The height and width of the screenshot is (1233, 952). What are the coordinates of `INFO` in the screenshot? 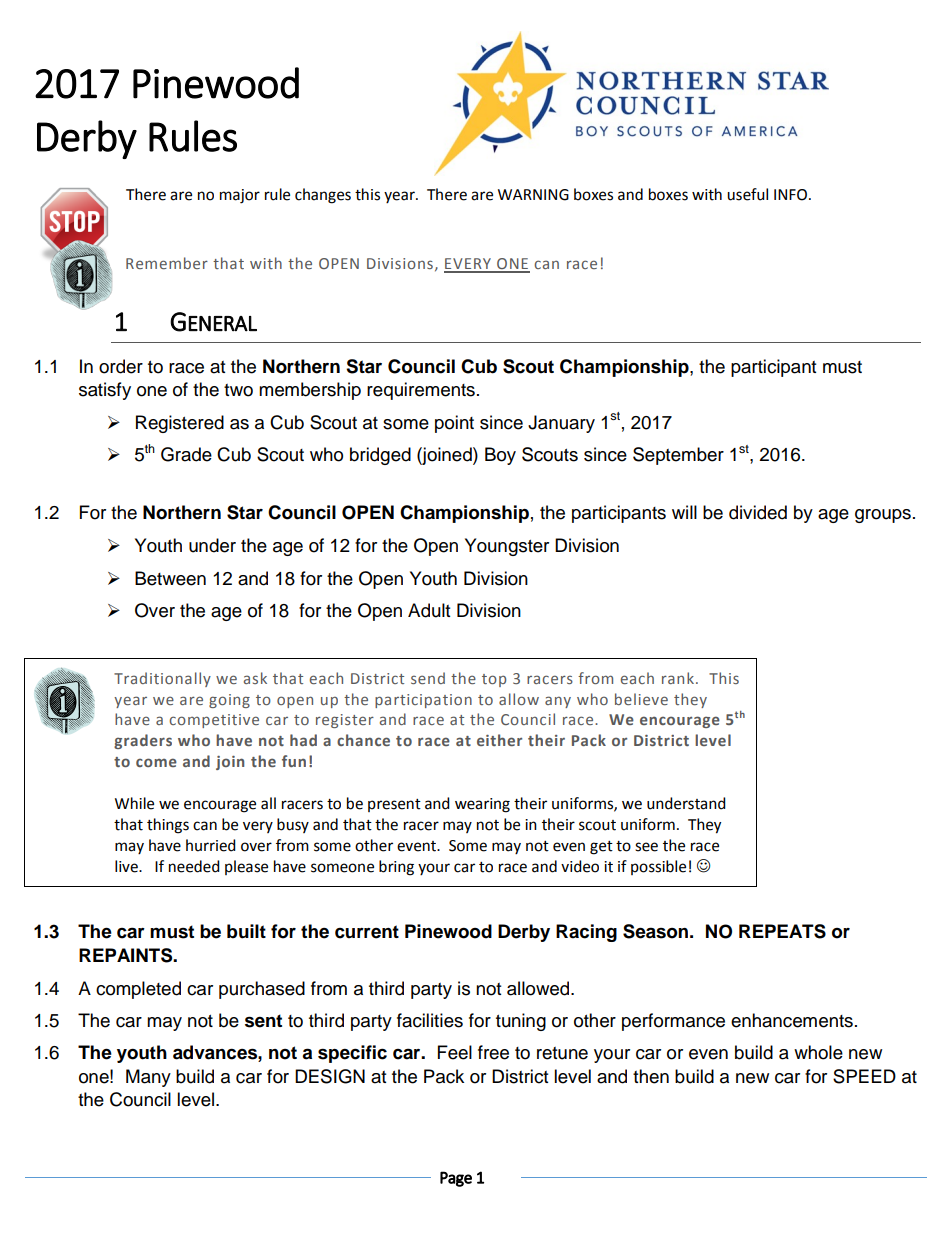 It's located at (790, 195).
